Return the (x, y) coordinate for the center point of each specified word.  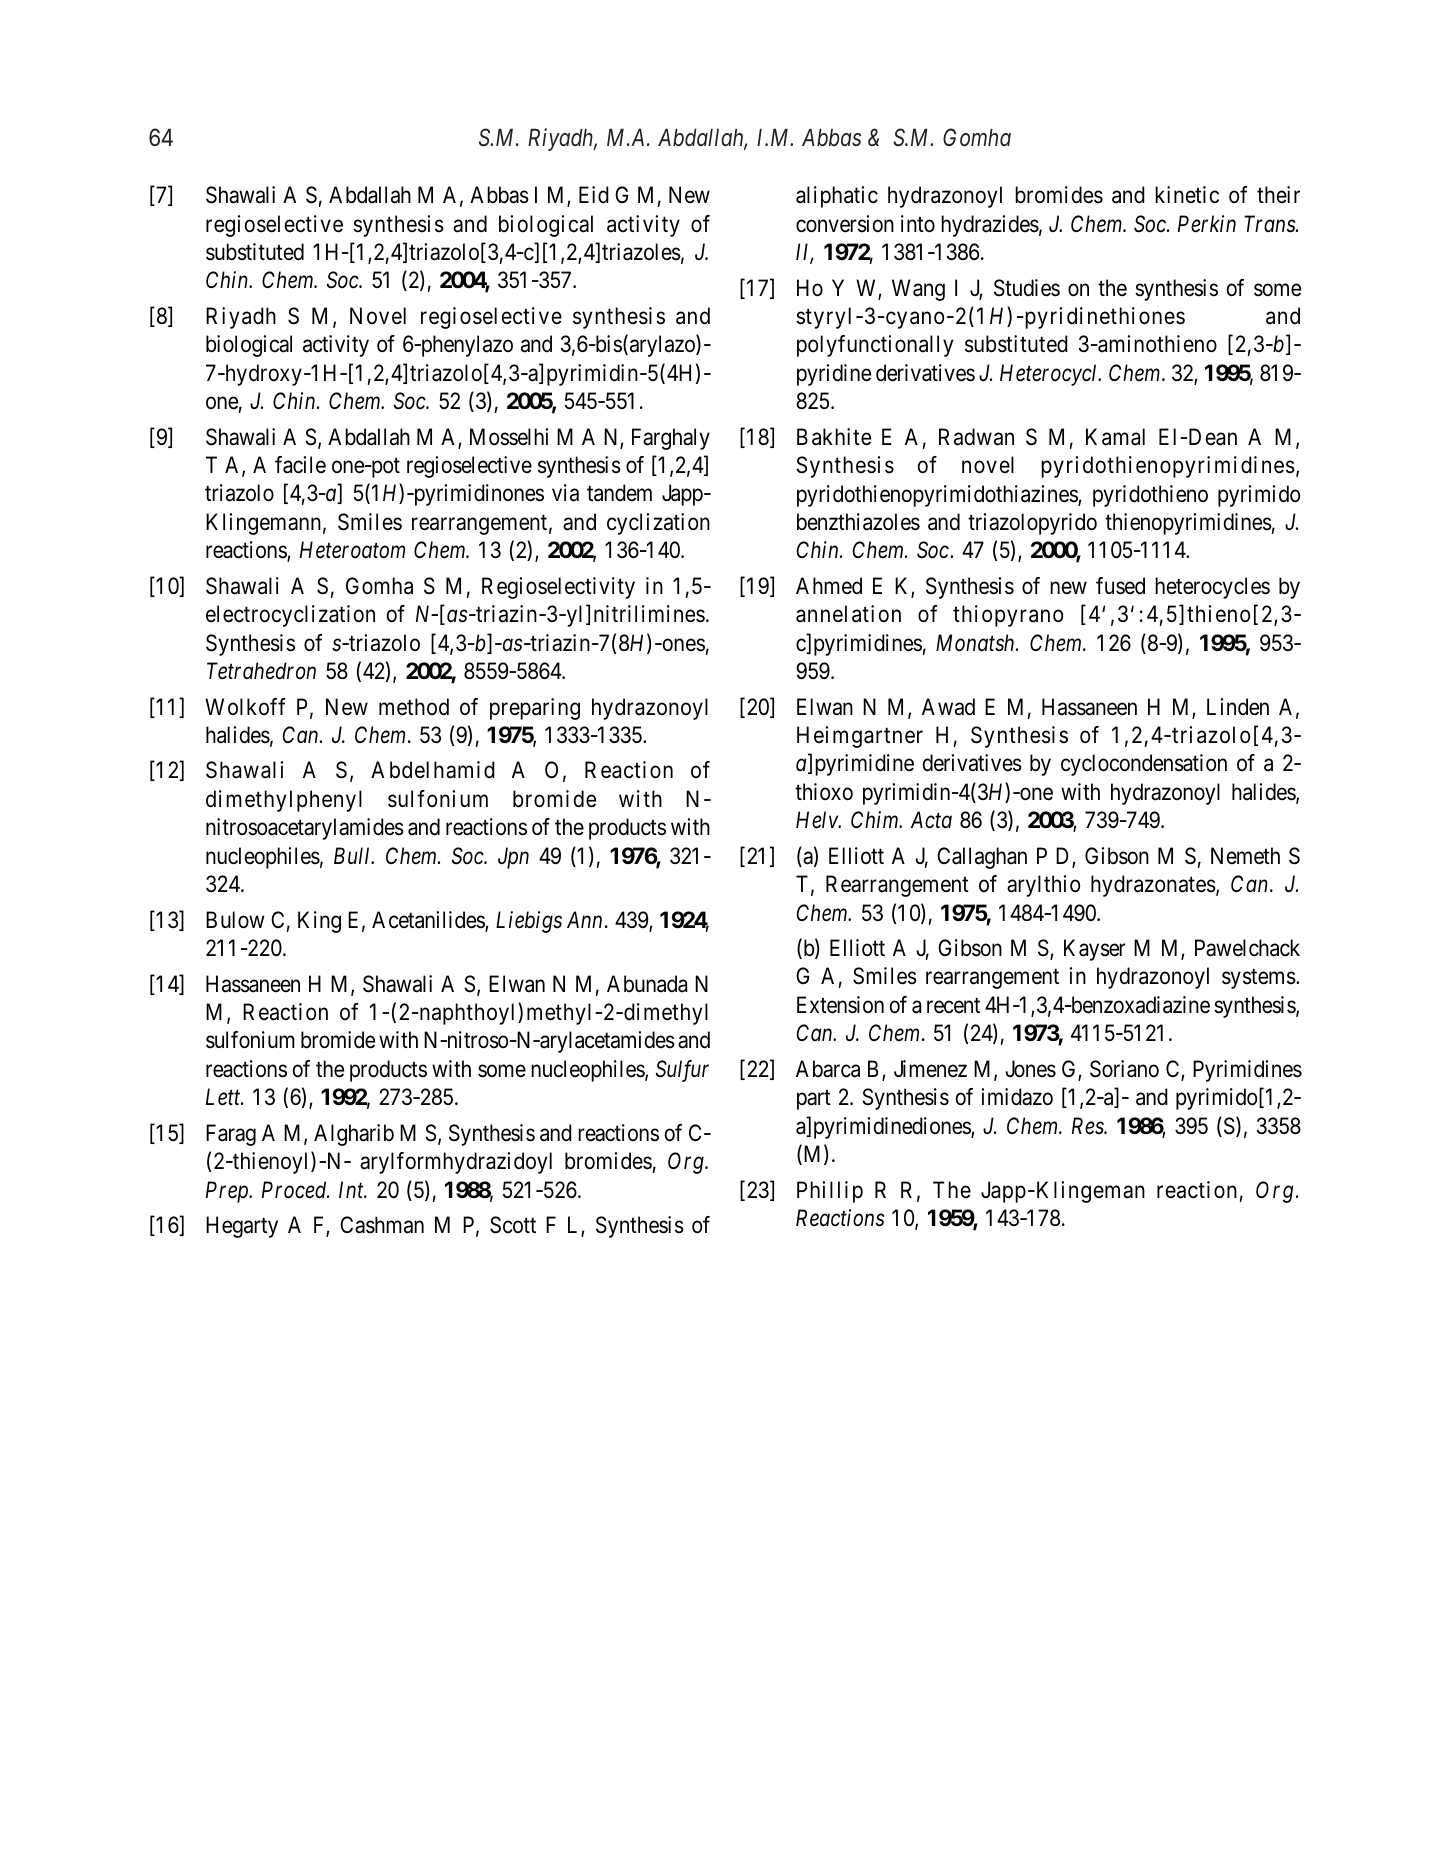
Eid (594, 195)
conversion (845, 224)
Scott (513, 1225)
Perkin (1207, 224)
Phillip (830, 1192)
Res (1089, 1126)
